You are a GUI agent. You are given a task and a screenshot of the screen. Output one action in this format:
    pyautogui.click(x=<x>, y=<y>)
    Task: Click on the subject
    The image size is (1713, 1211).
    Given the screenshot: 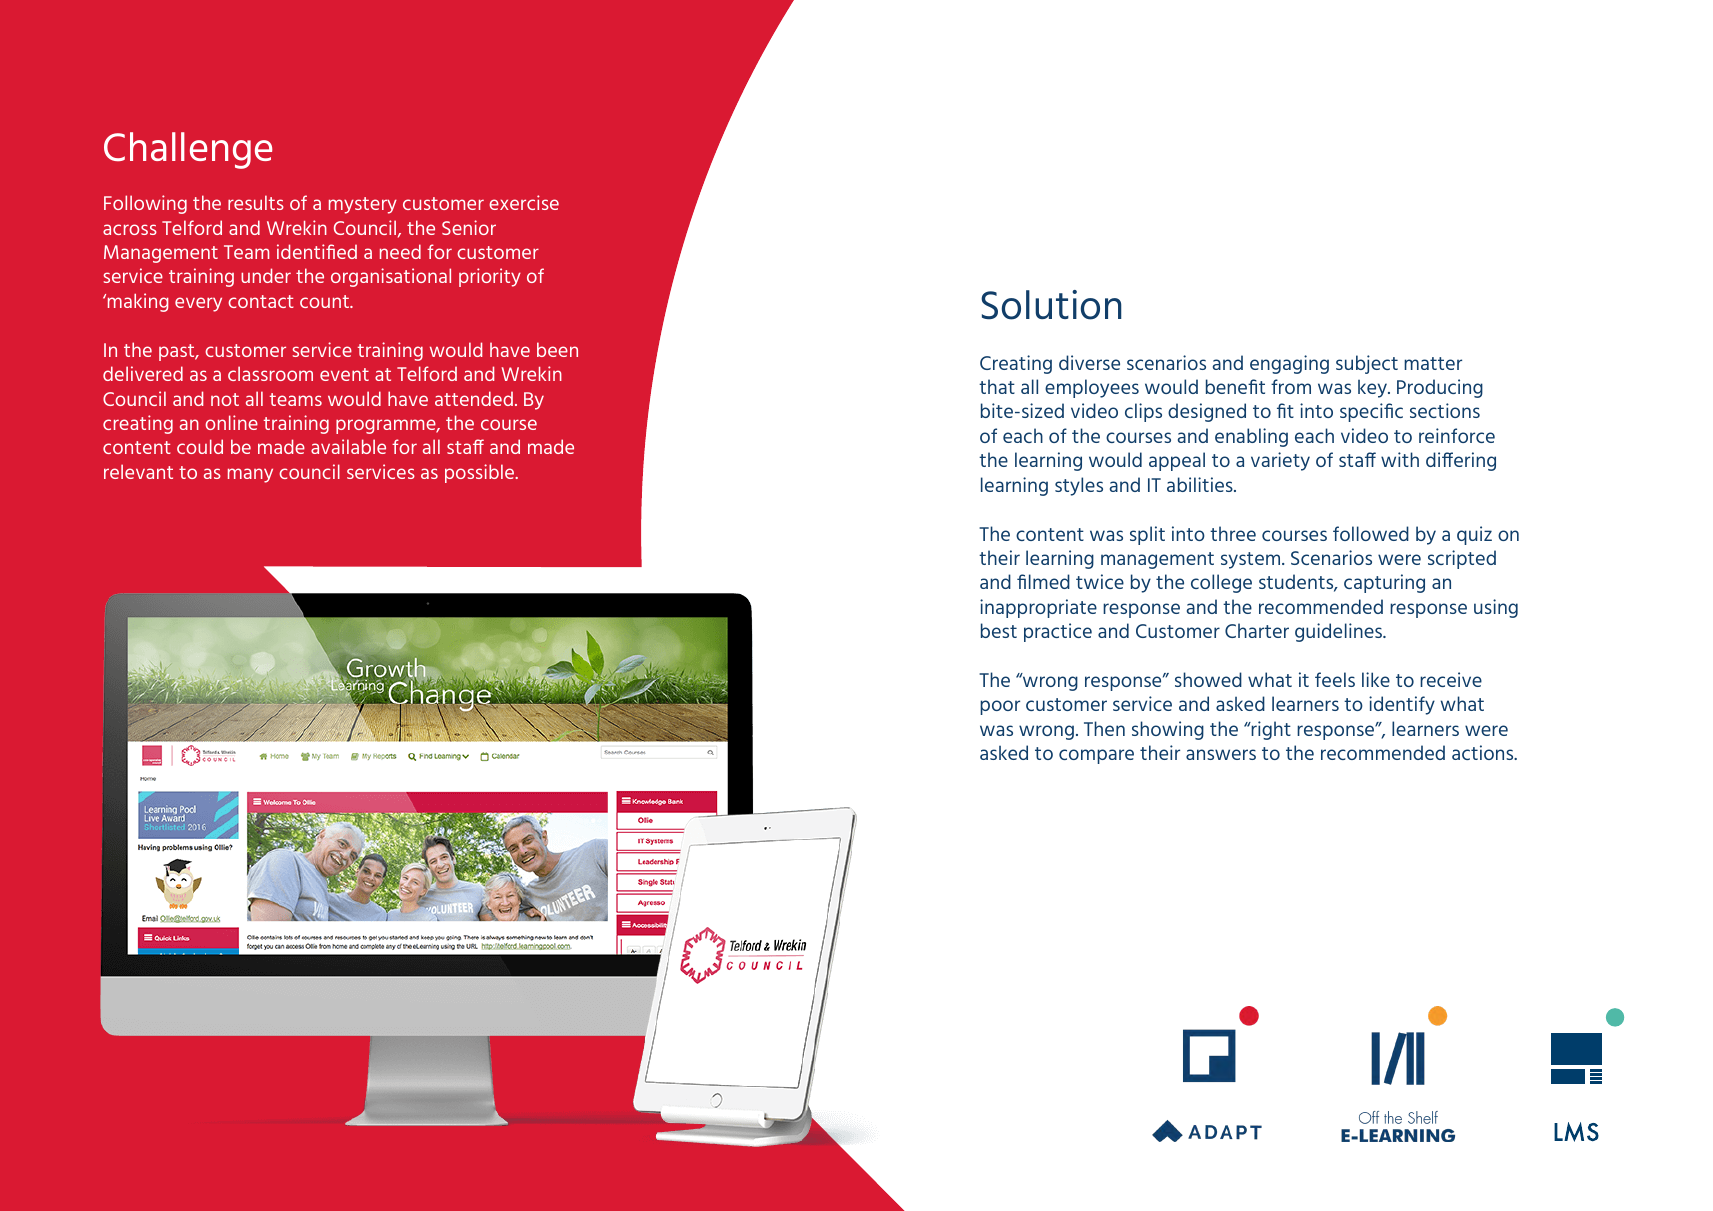 What is the action you would take?
    pyautogui.click(x=1367, y=364)
